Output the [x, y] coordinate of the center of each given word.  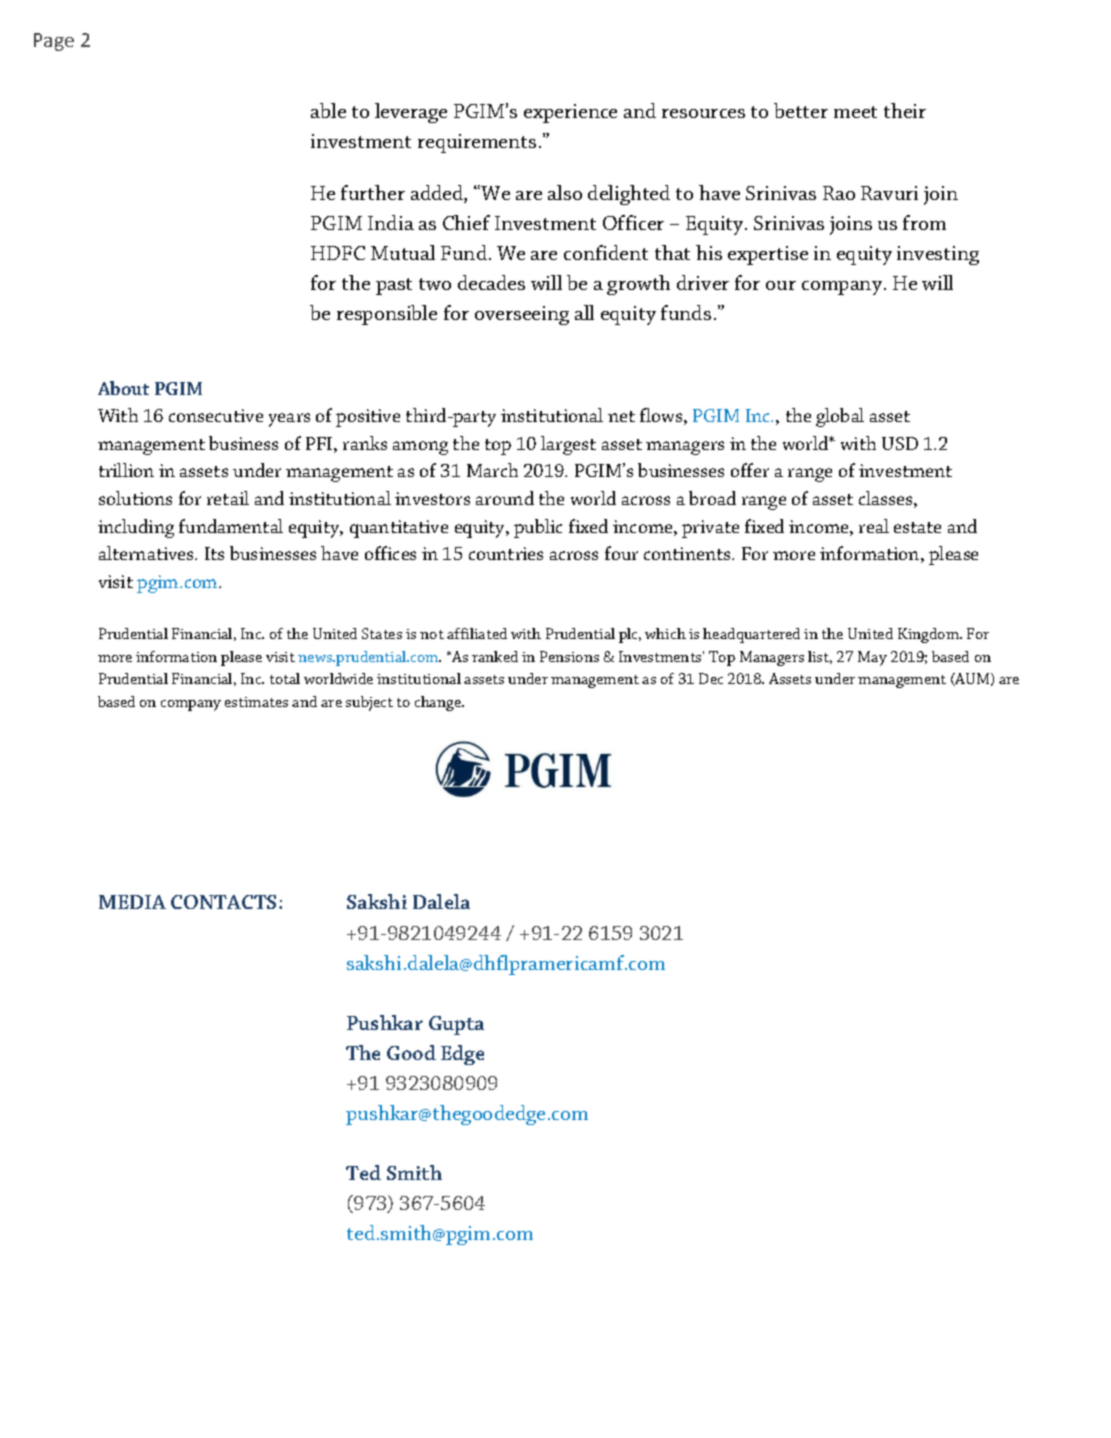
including [136, 528]
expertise [768, 255]
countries [506, 553]
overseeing [522, 315]
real [874, 526]
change [439, 703]
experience [570, 113]
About [123, 388]
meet [855, 112]
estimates [256, 702]
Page [54, 42]
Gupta [456, 1025]
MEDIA [132, 902]
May [872, 658]
